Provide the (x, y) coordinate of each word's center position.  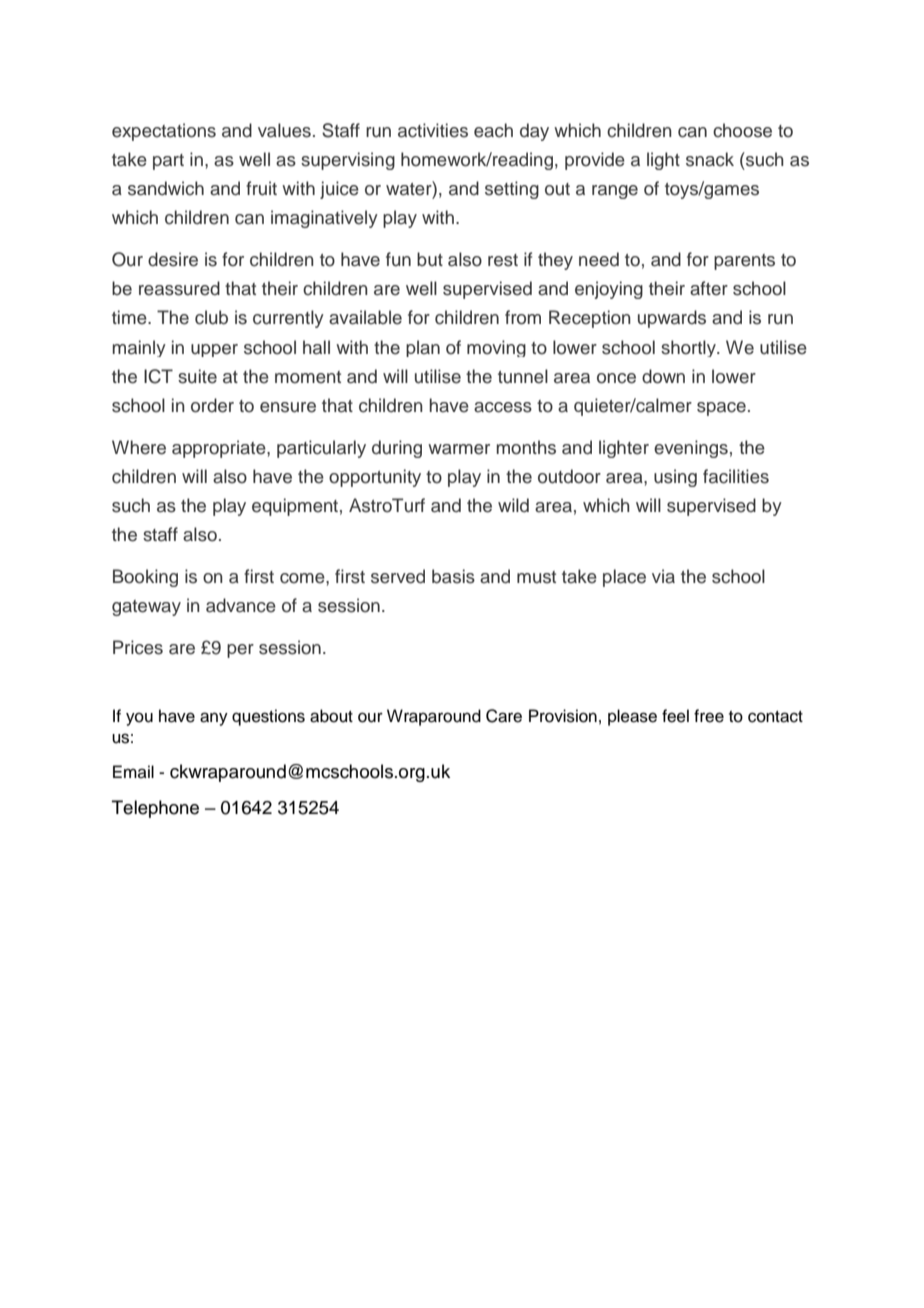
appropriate (220, 449)
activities (433, 130)
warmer (459, 449)
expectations (164, 132)
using (675, 478)
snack (710, 159)
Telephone (155, 809)
